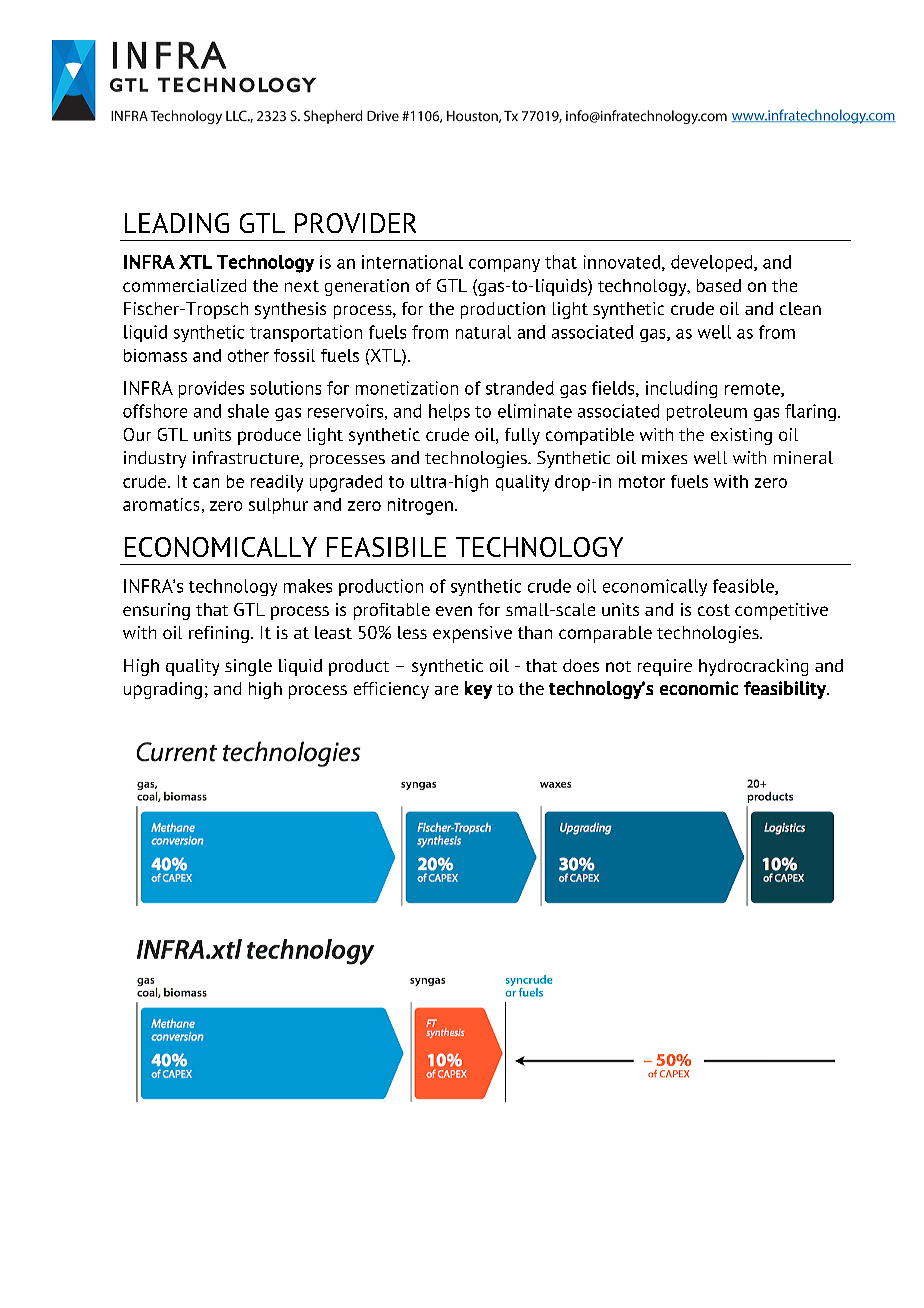  Describe the element at coordinates (206, 483) in the image. I see `can` at that location.
